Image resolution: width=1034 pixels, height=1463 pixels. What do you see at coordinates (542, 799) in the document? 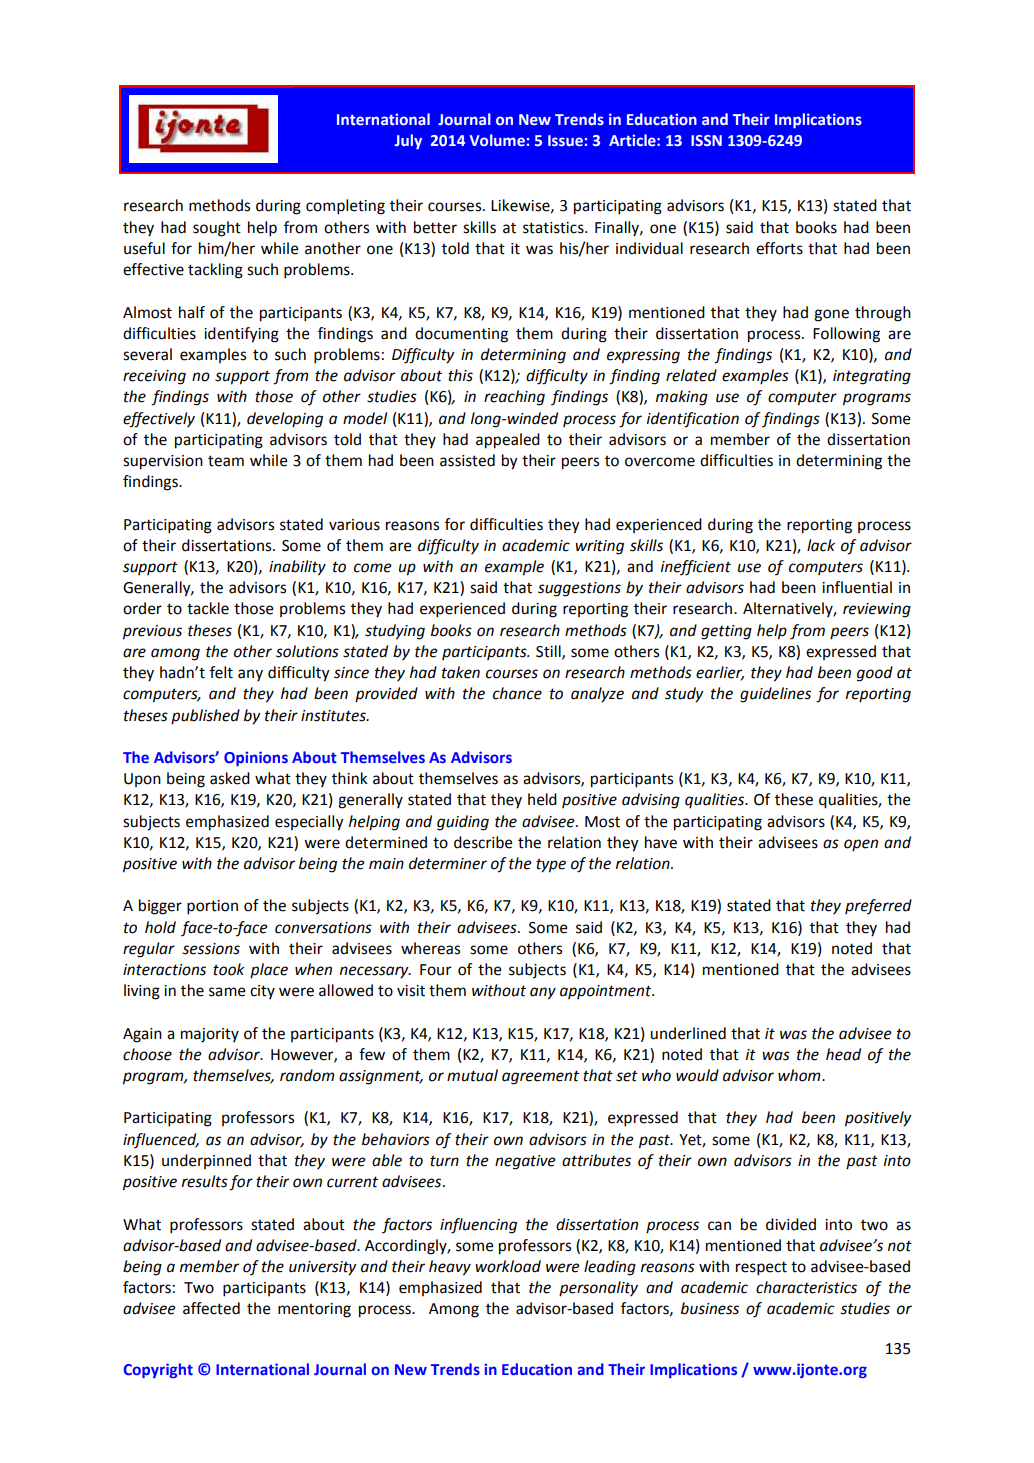
I see `held` at bounding box center [542, 799].
